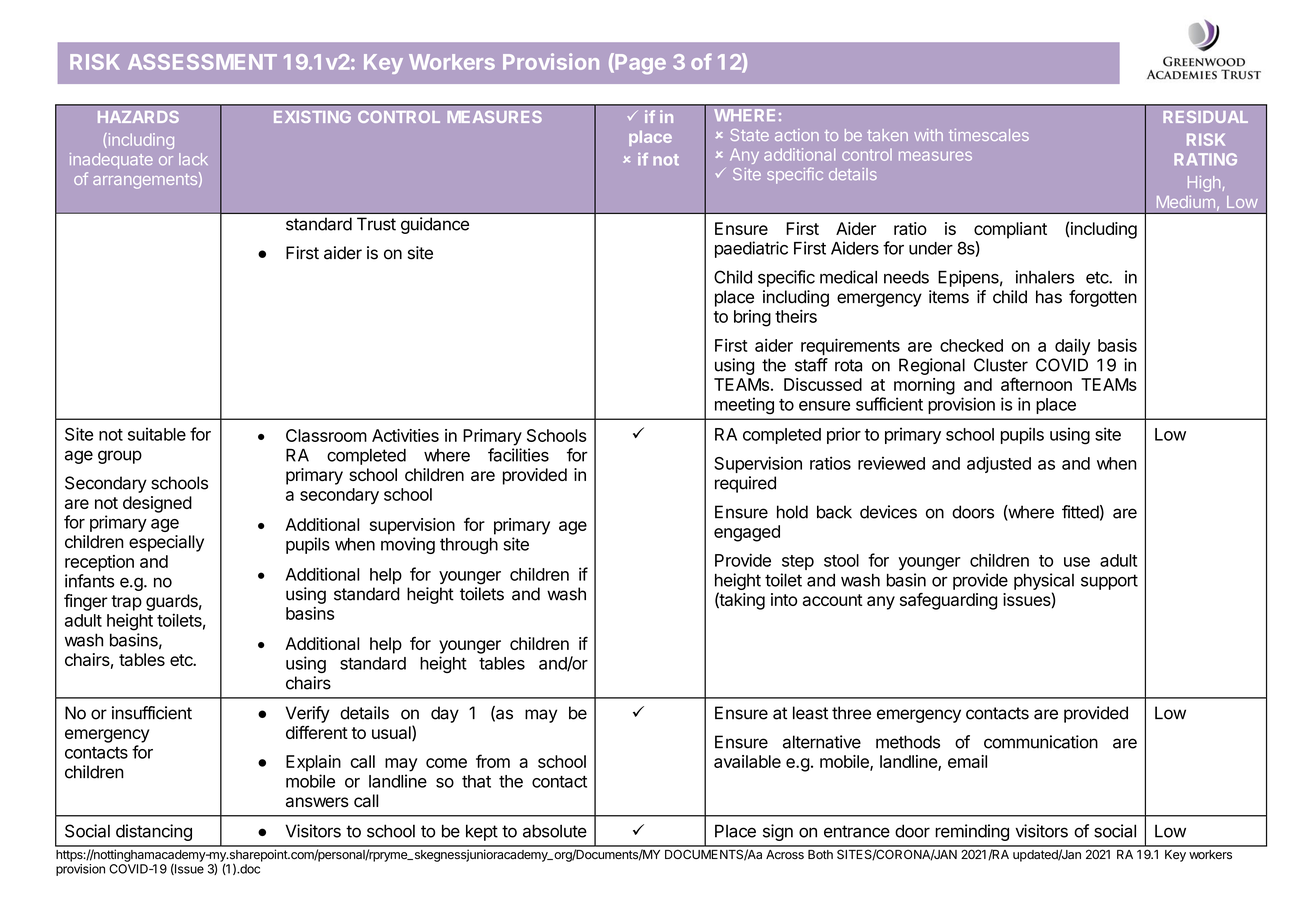 Image resolution: width=1307 pixels, height=924 pixels. What do you see at coordinates (745, 484) in the screenshot?
I see `required` at bounding box center [745, 484].
